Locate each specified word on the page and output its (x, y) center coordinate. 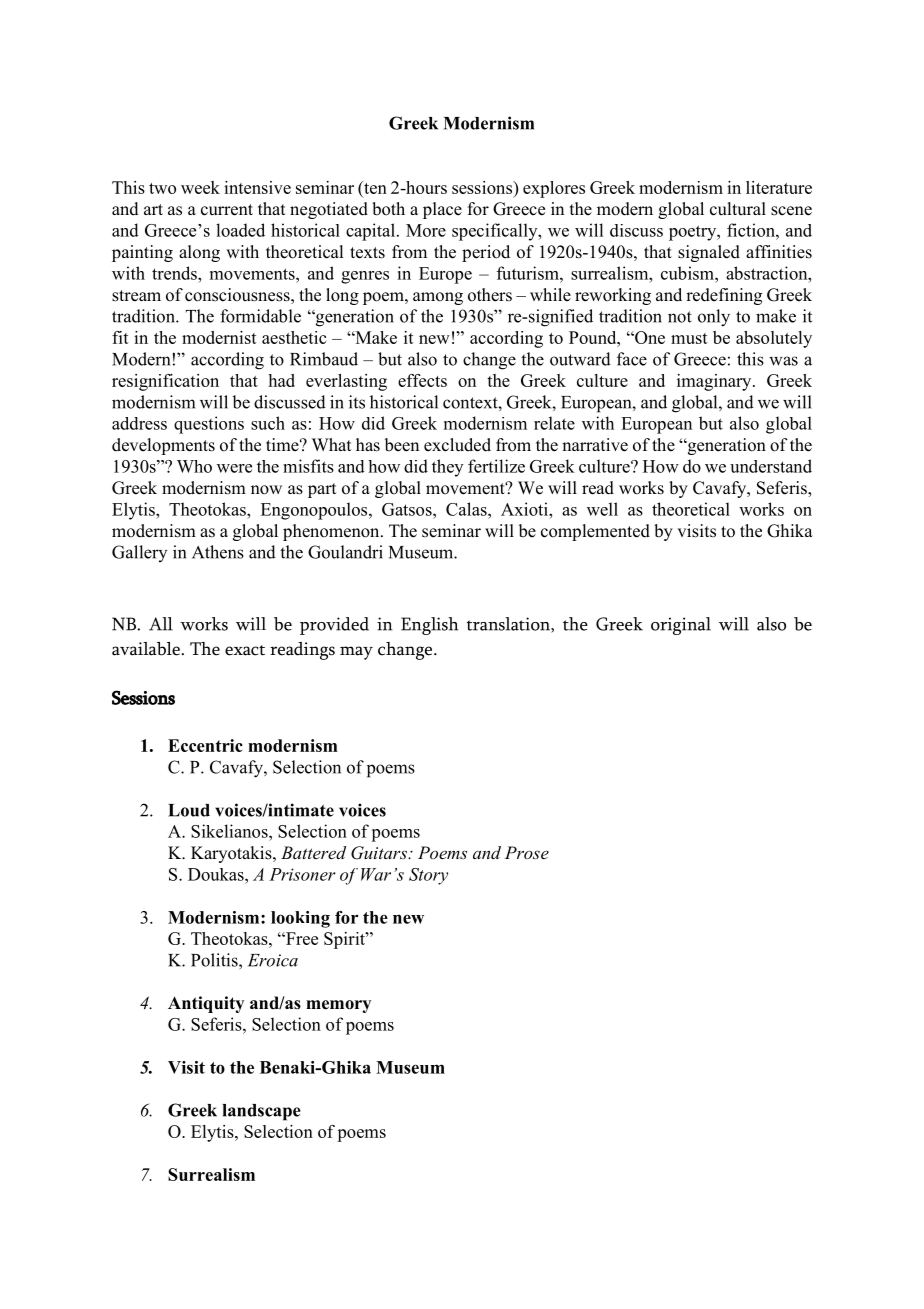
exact (245, 650)
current (227, 210)
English (429, 626)
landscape (262, 1112)
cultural (738, 209)
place (442, 210)
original (681, 626)
